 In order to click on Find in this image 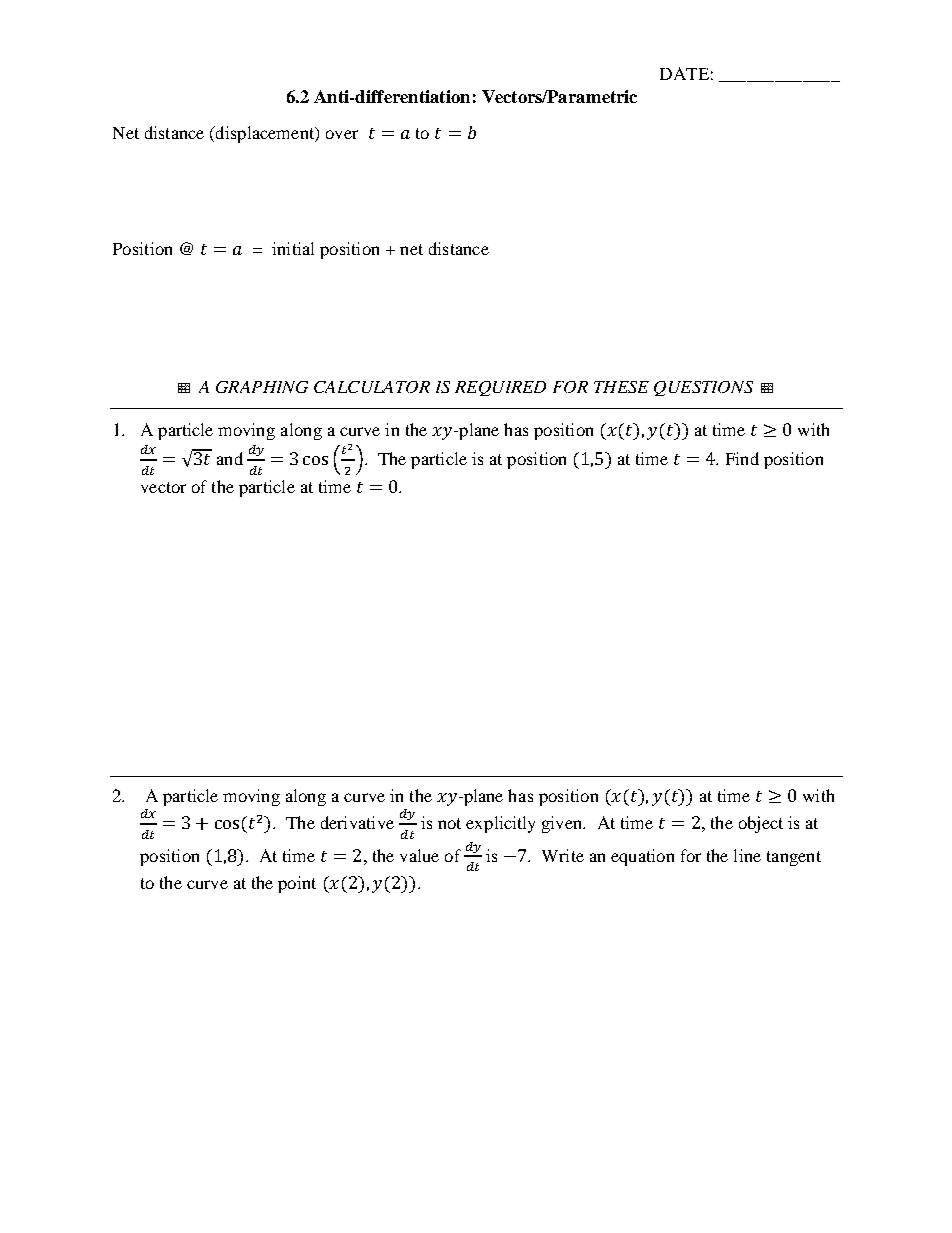, I will do `click(742, 458)`.
